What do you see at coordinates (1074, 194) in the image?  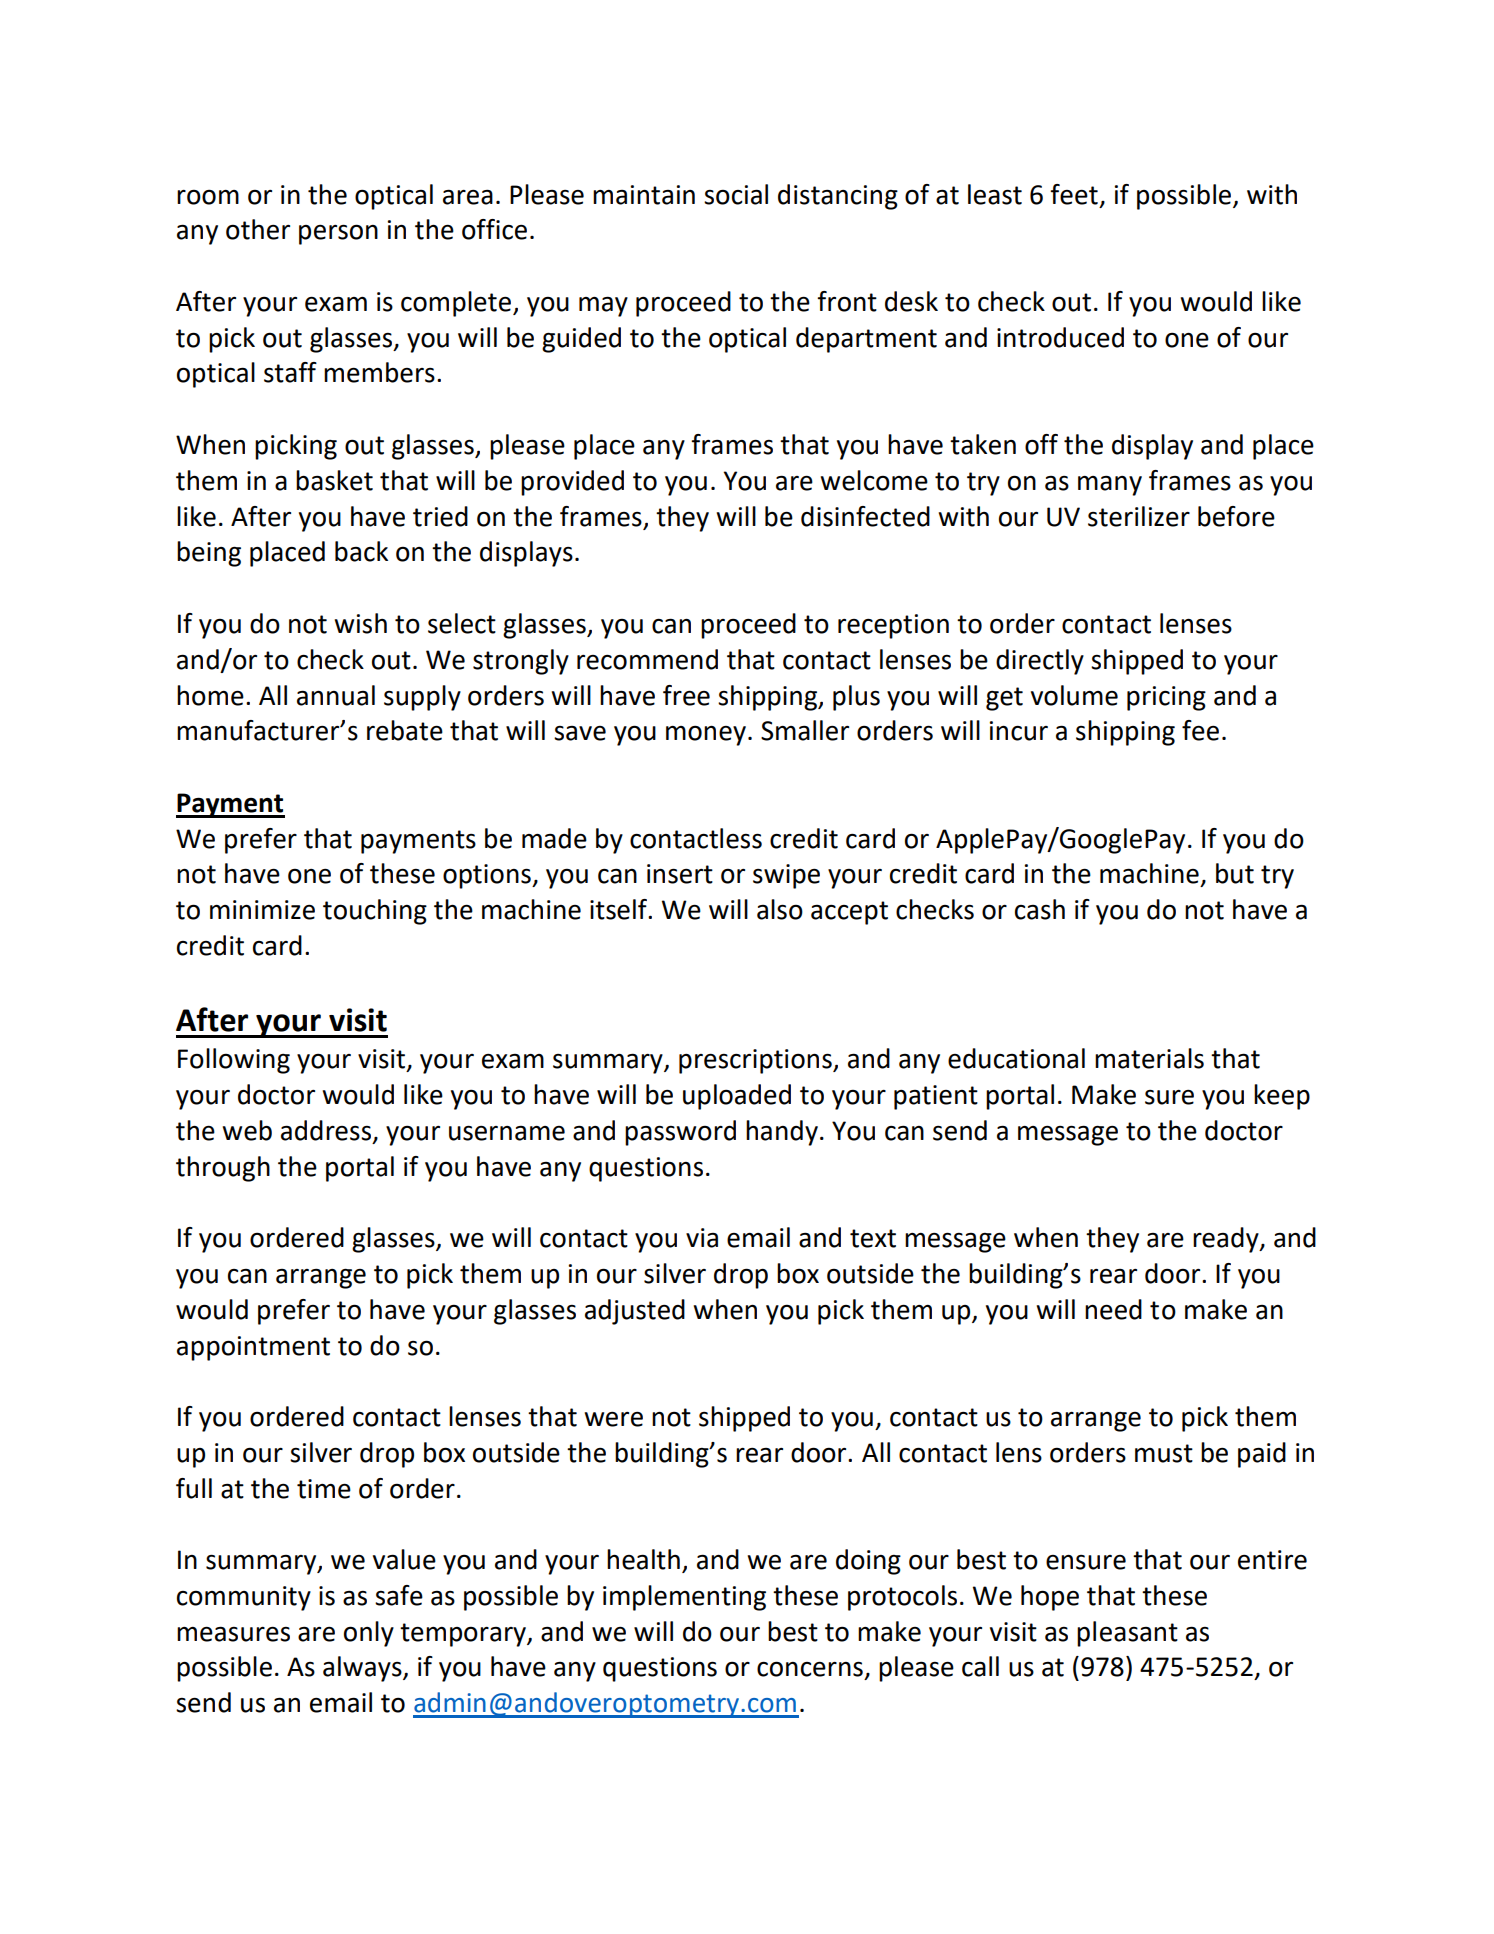 I see `feet` at bounding box center [1074, 194].
